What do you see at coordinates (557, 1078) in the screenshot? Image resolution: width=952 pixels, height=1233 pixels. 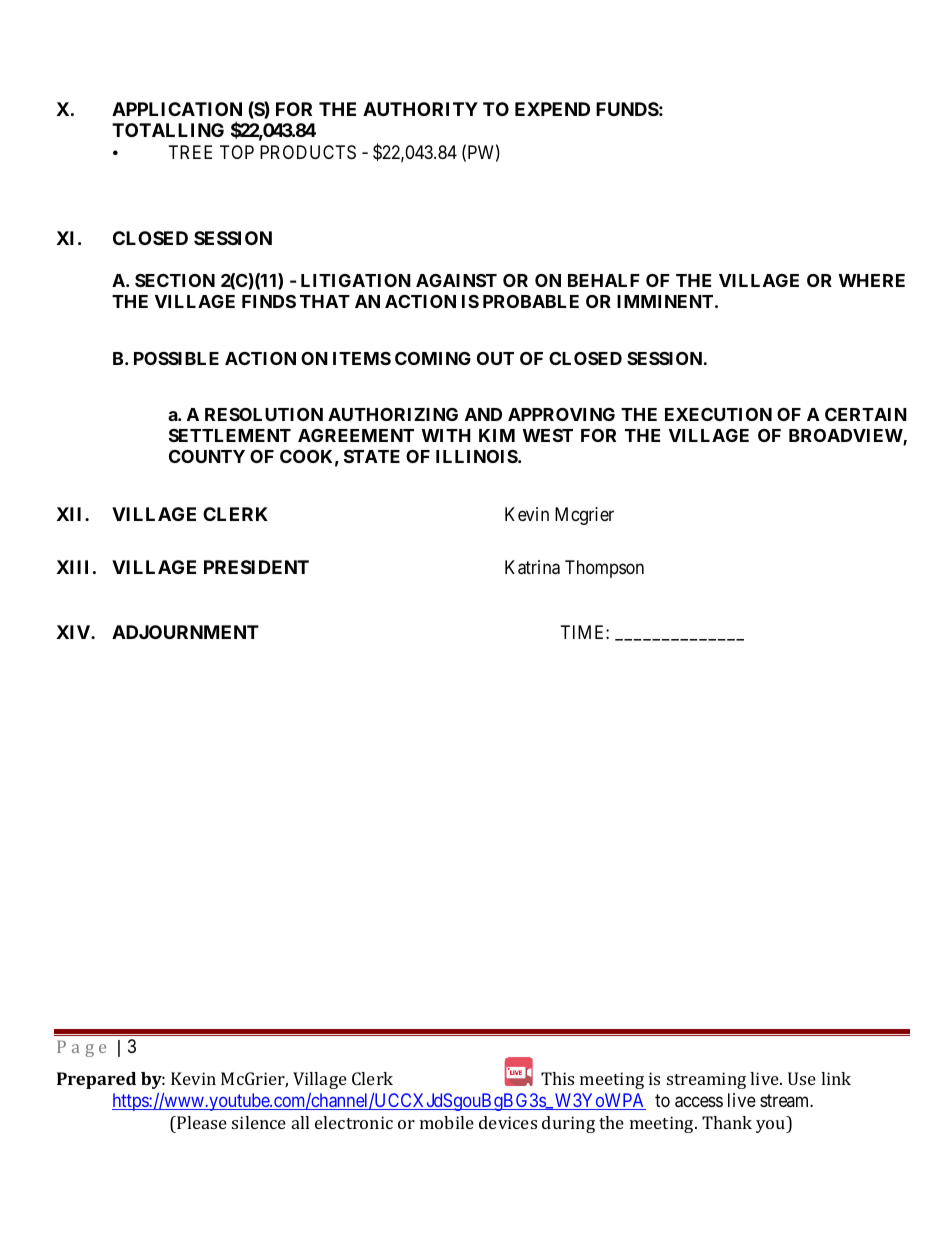 I see `This` at bounding box center [557, 1078].
